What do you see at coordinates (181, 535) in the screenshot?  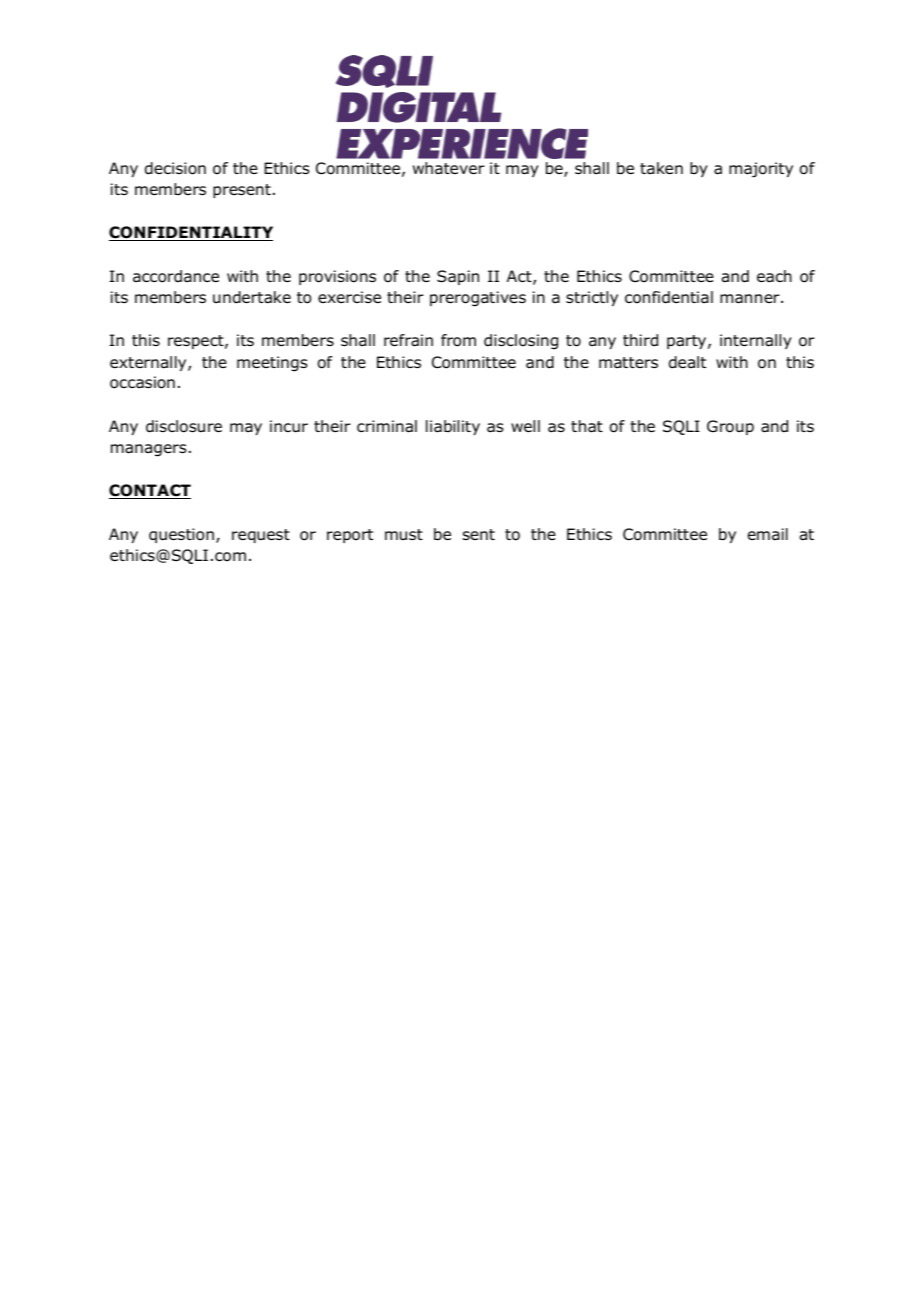 I see `question` at bounding box center [181, 535].
